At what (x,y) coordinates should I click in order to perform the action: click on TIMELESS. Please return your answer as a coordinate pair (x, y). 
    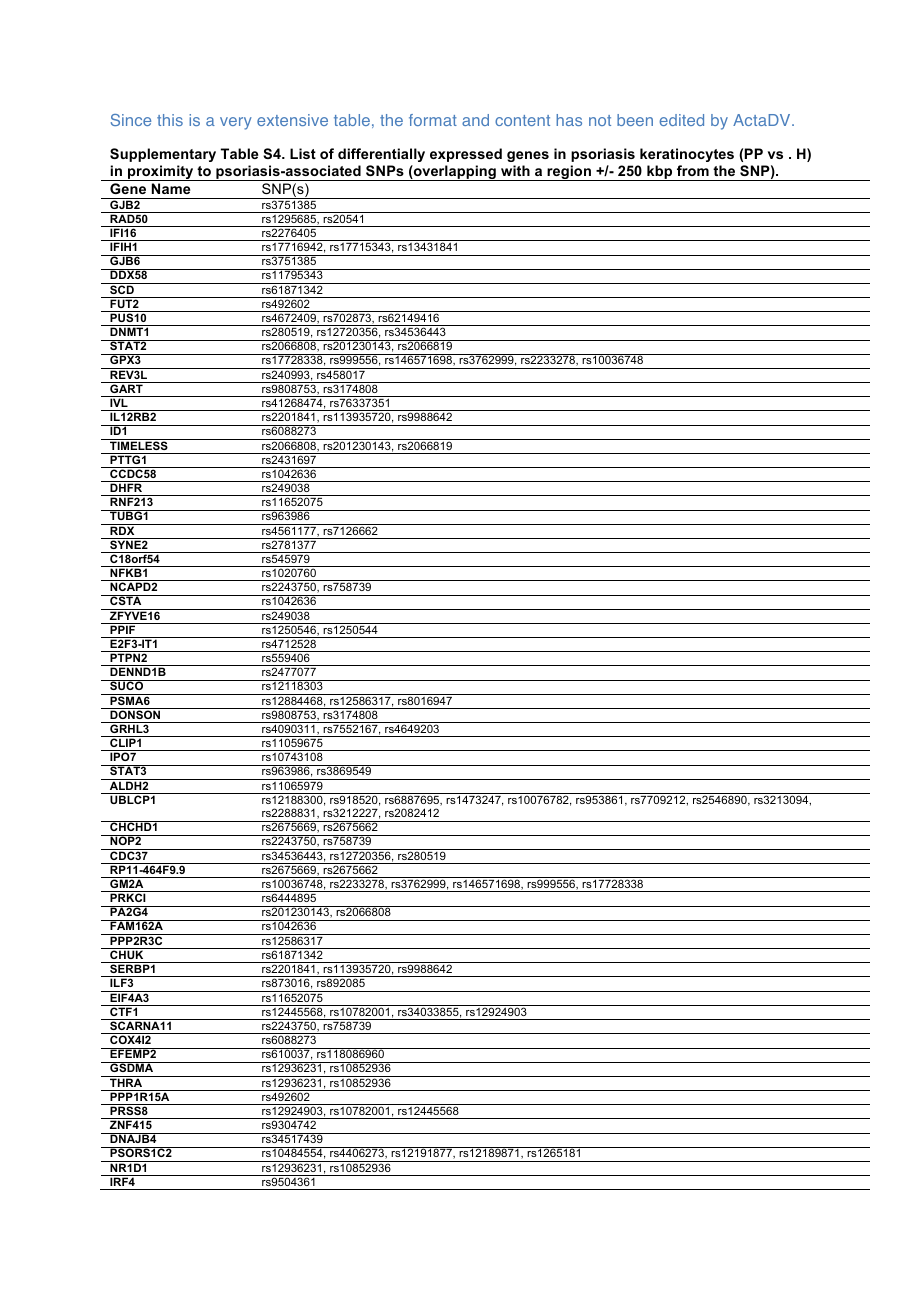
    Looking at the image, I should click on (139, 444).
